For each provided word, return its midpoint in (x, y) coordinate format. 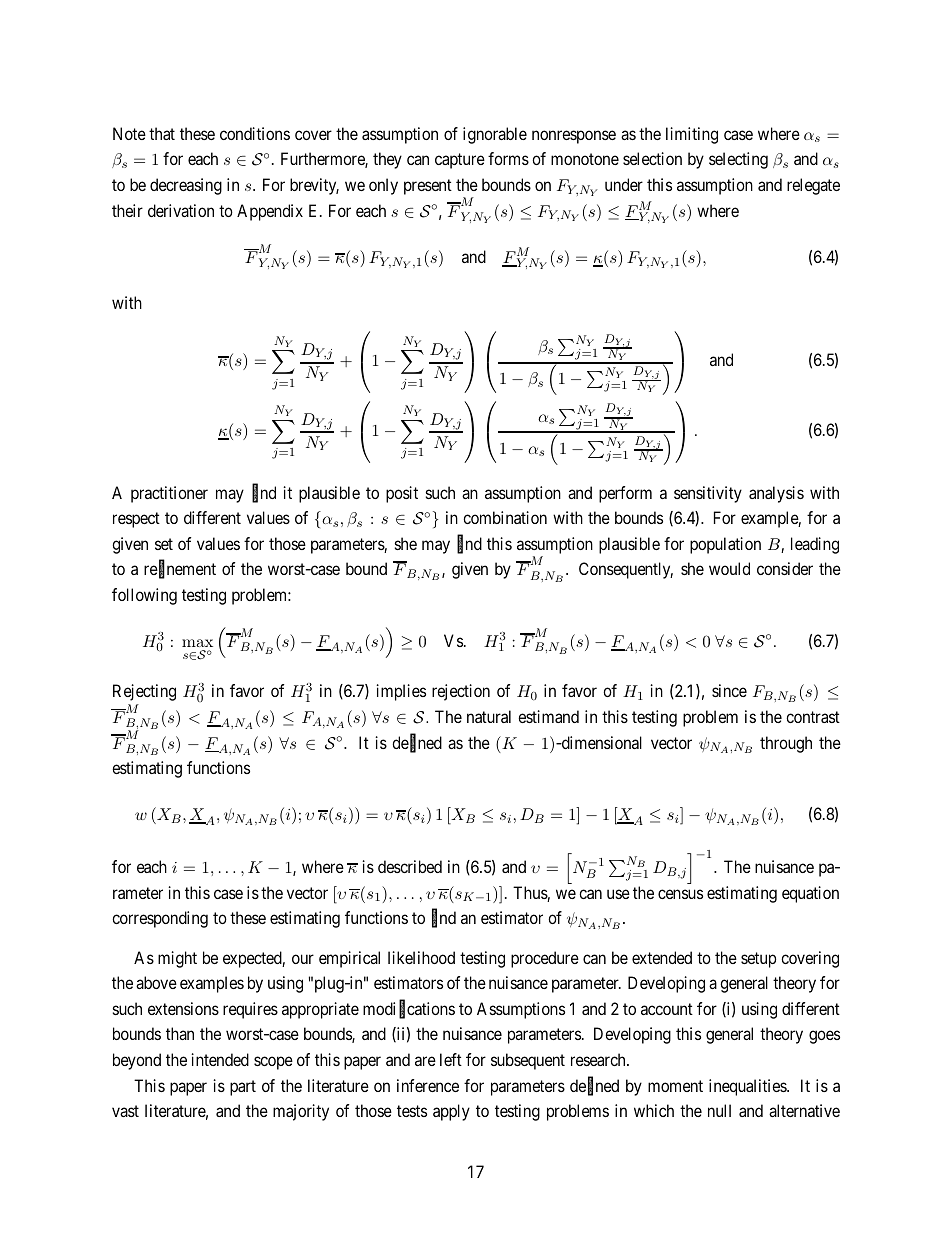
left (451, 1059)
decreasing (186, 186)
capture (460, 161)
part (243, 1088)
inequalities (748, 1087)
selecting (738, 160)
